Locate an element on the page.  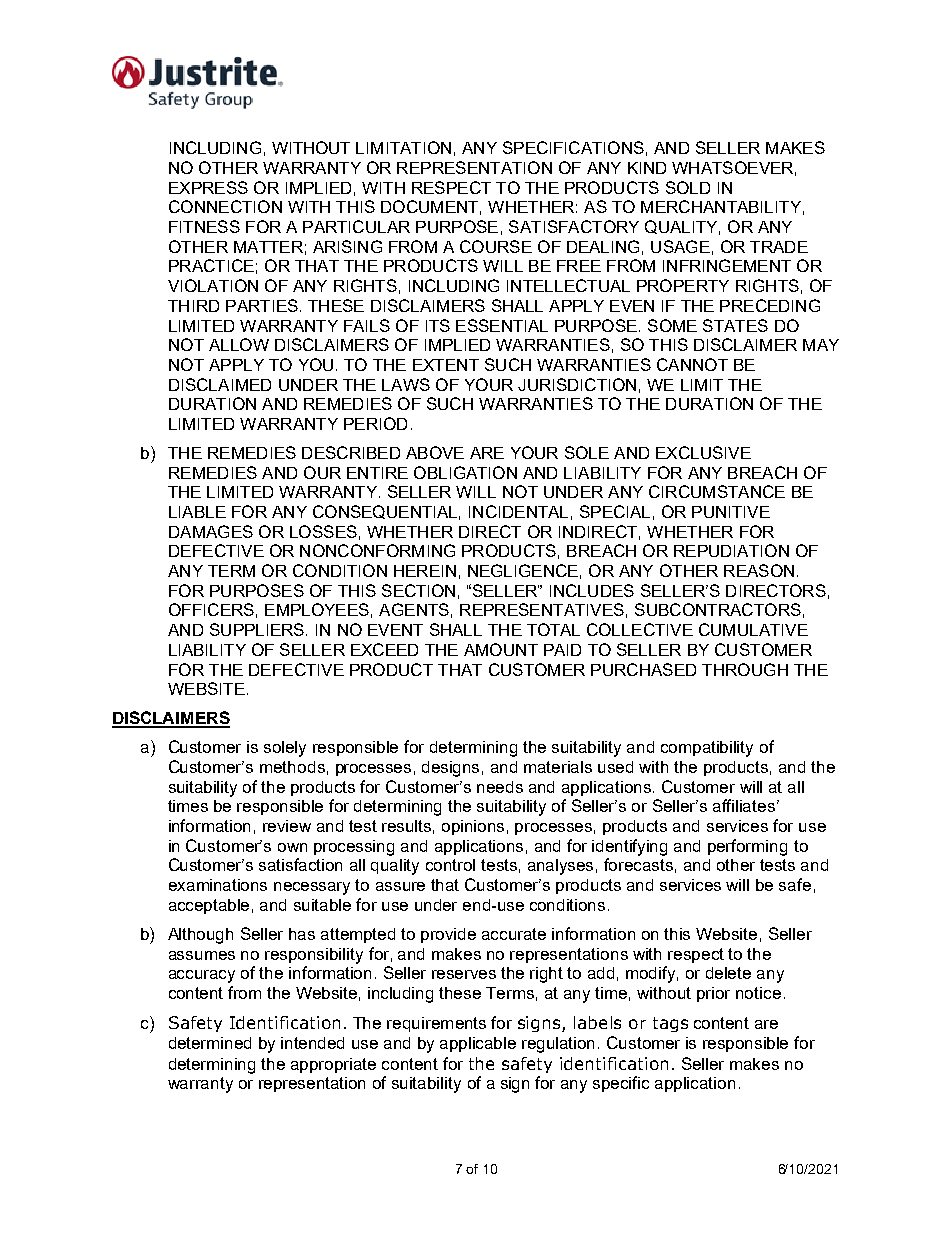
JURISDICTION is located at coordinates (577, 384).
